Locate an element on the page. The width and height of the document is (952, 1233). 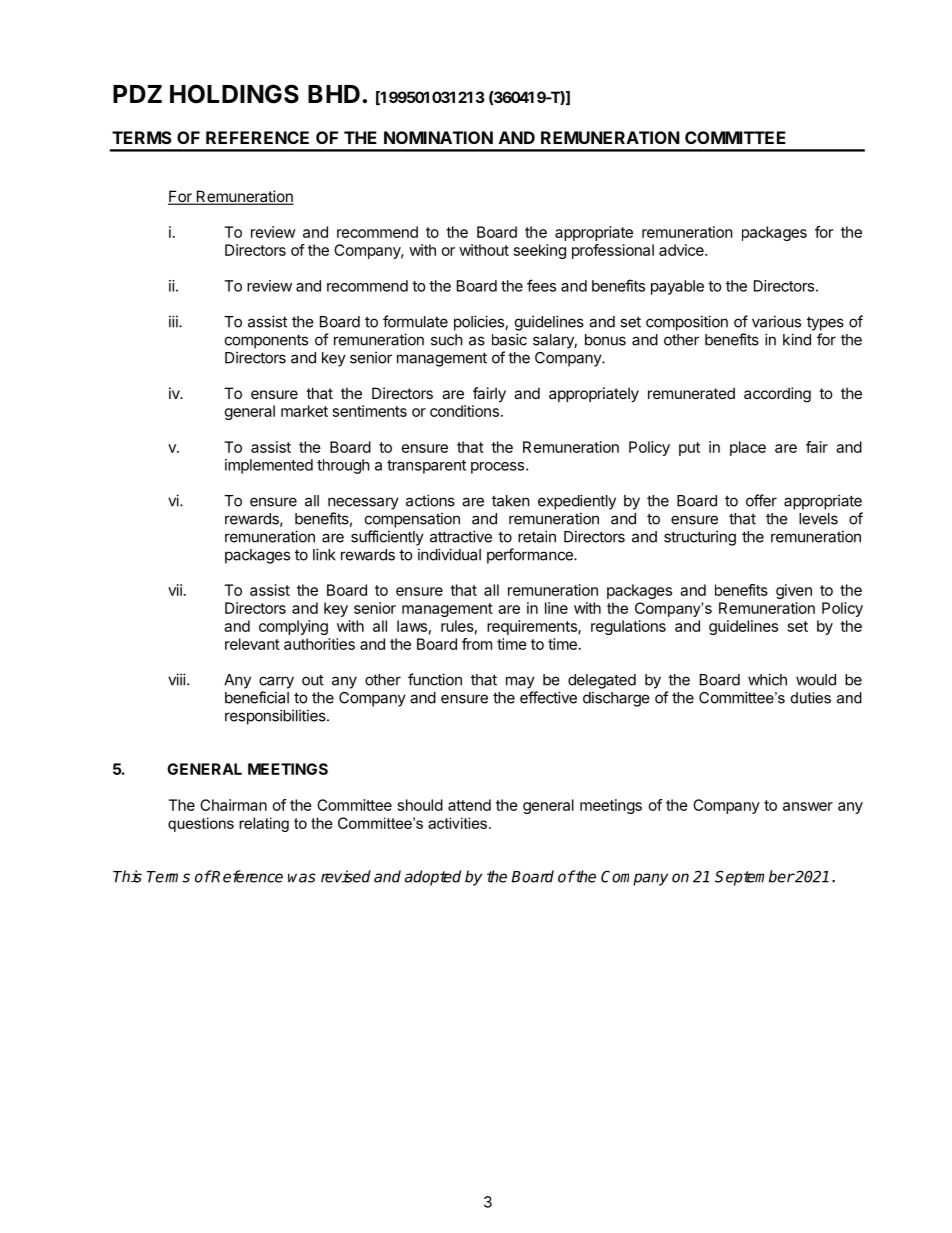
September is located at coordinates (754, 878).
